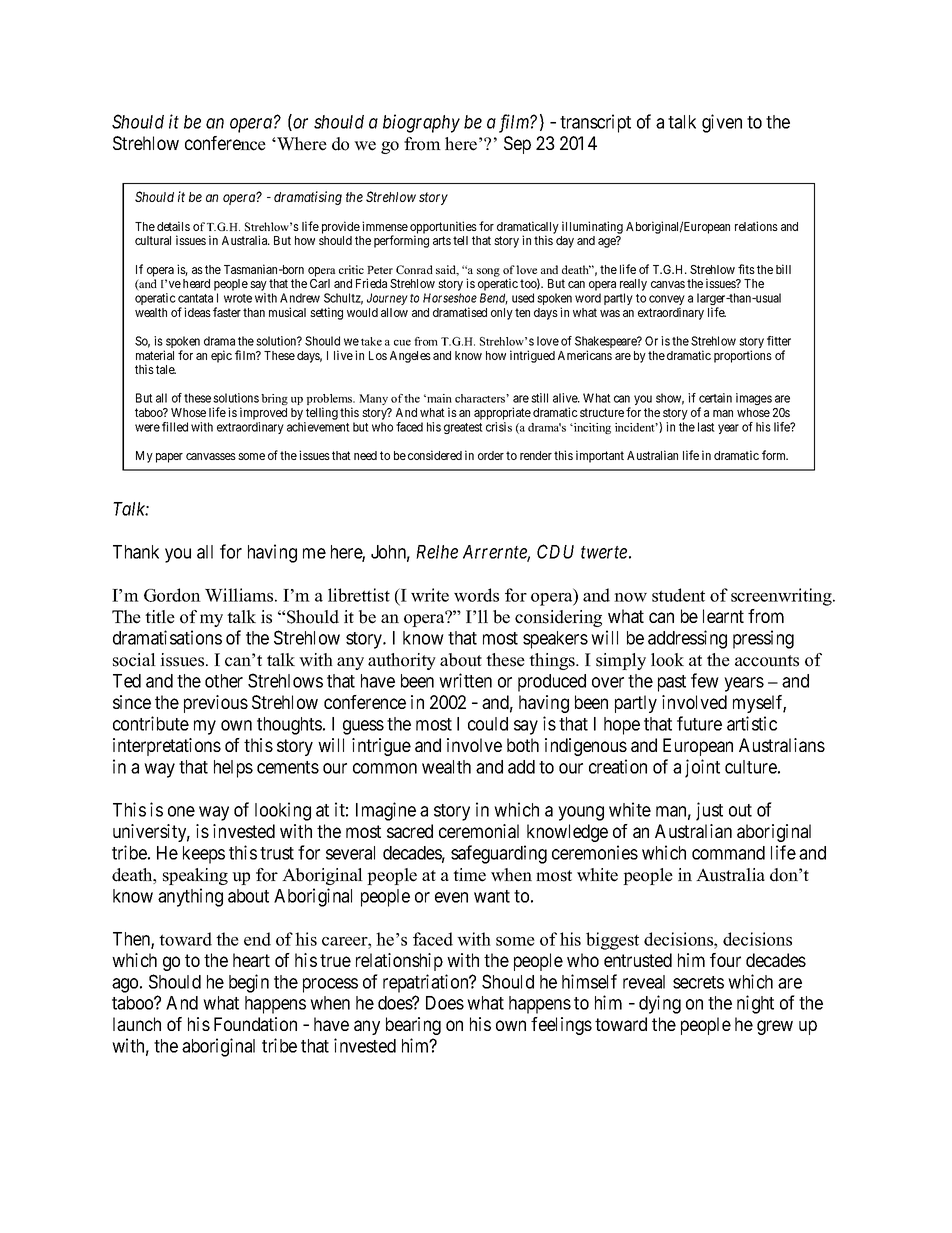 This image has width=952, height=1233. I want to click on student, so click(678, 595).
